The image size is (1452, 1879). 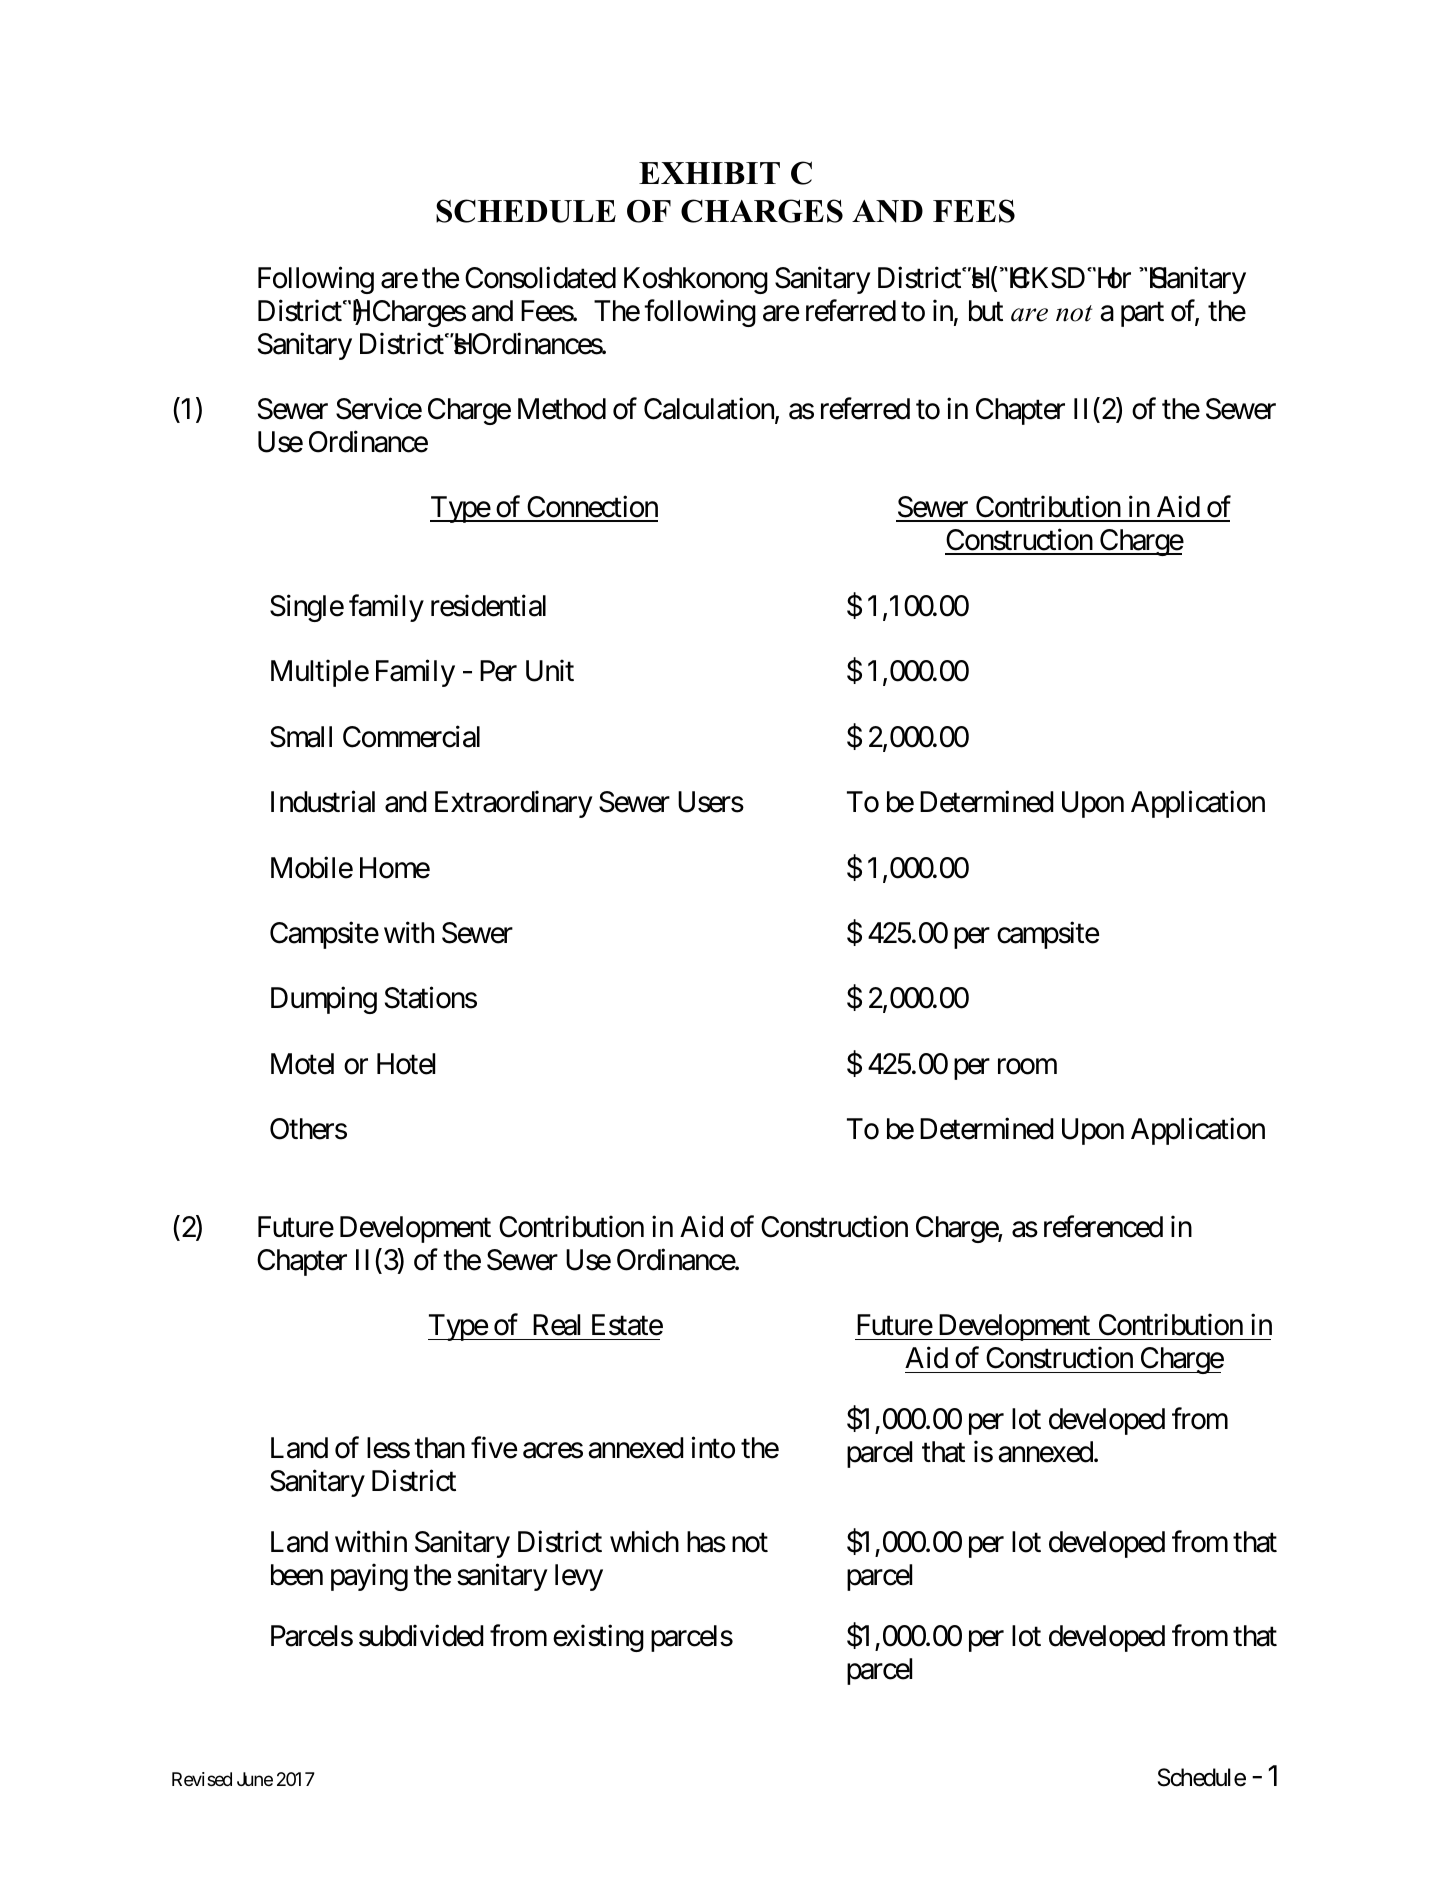 What do you see at coordinates (710, 410) in the screenshot?
I see `Calculation` at bounding box center [710, 410].
